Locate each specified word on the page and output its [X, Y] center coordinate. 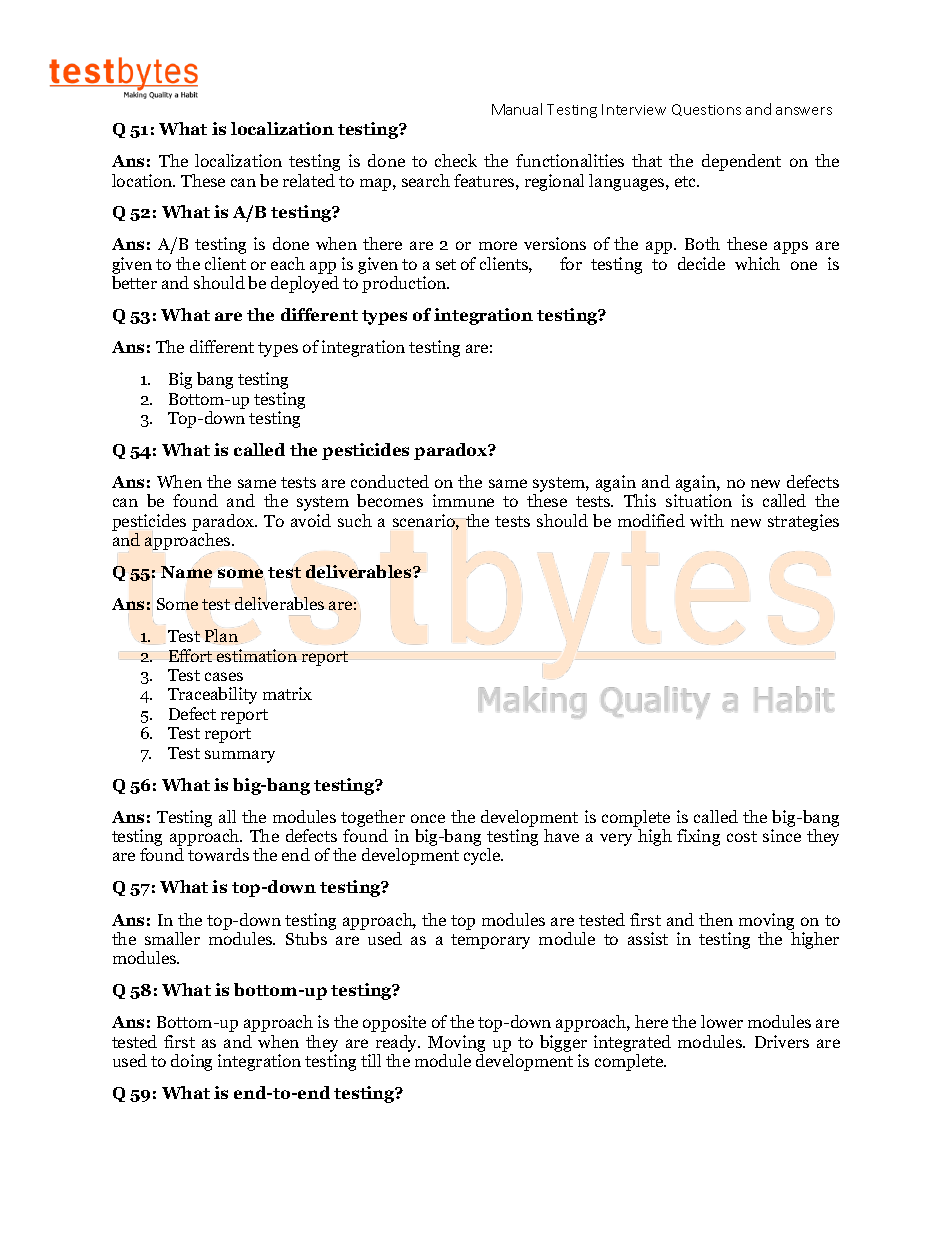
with [707, 520]
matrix [287, 693]
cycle [483, 856]
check [456, 160]
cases [224, 676]
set [446, 264]
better [134, 282]
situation [699, 500]
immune [463, 500]
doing [191, 1062]
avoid [311, 520]
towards [218, 854]
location [143, 180]
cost [742, 836]
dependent [741, 162]
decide [701, 263]
